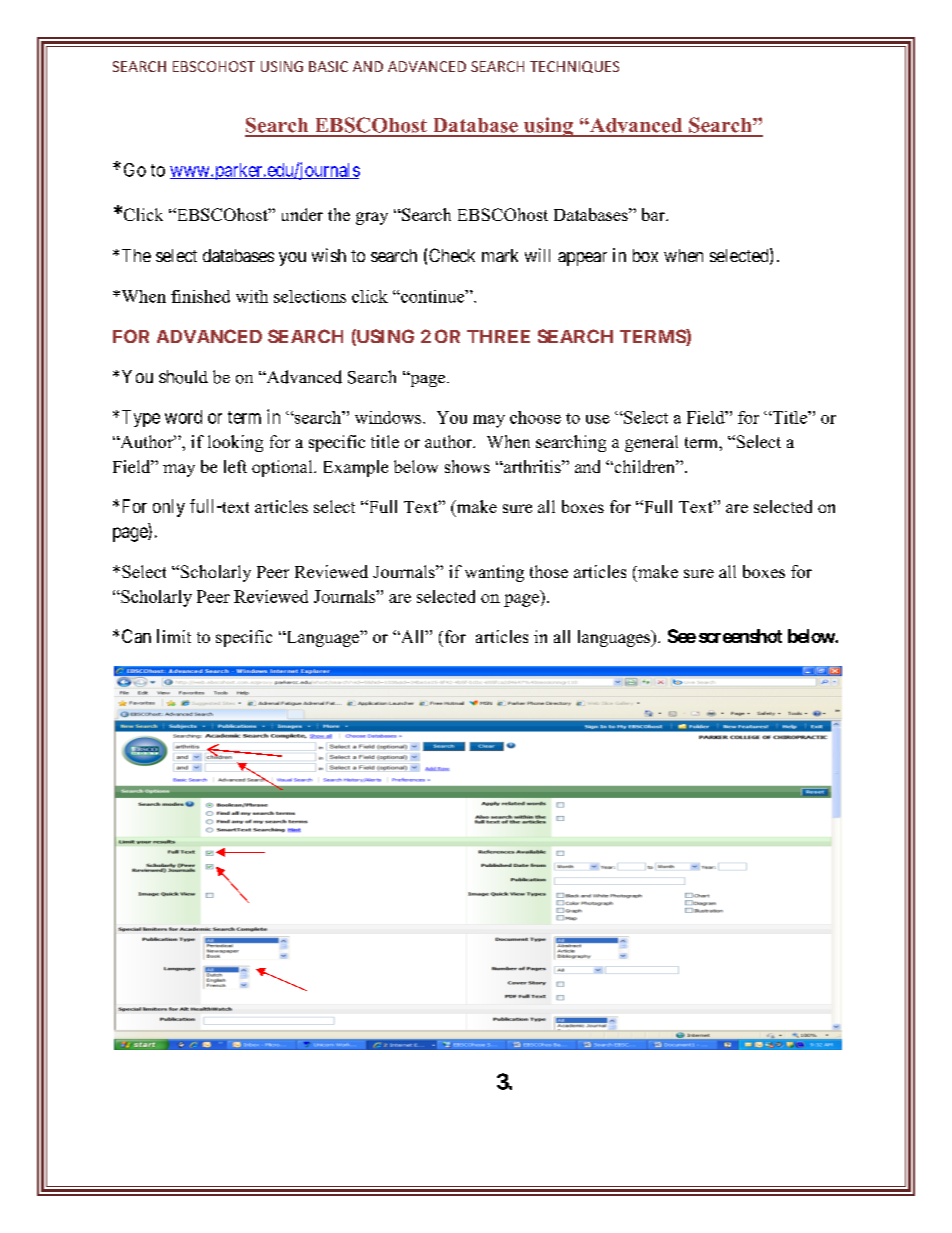 This image has width=952, height=1233. Describe the element at coordinates (500, 255) in the image. I see `mark` at that location.
